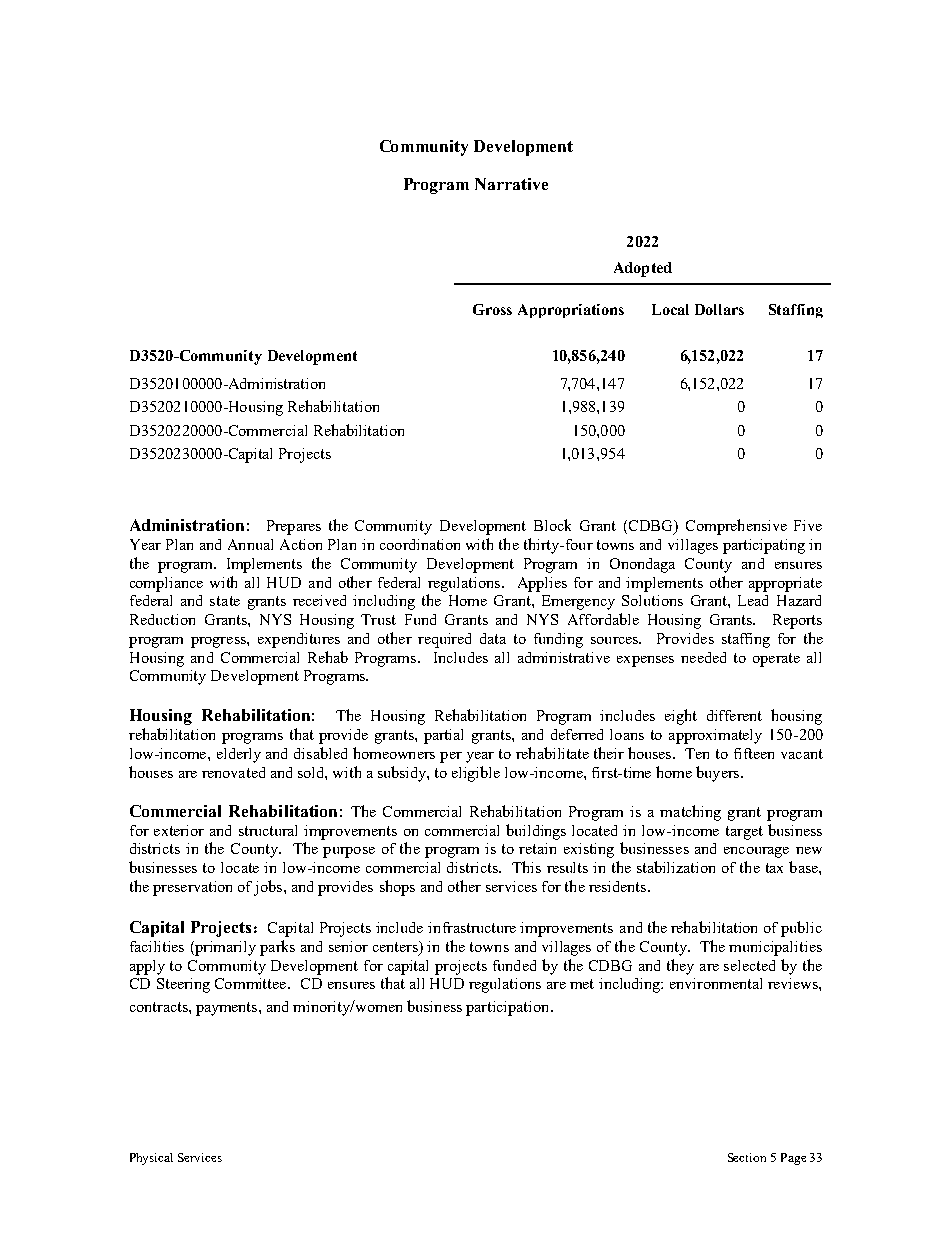 The height and width of the page is (1233, 952). I want to click on Physical, so click(151, 1159).
